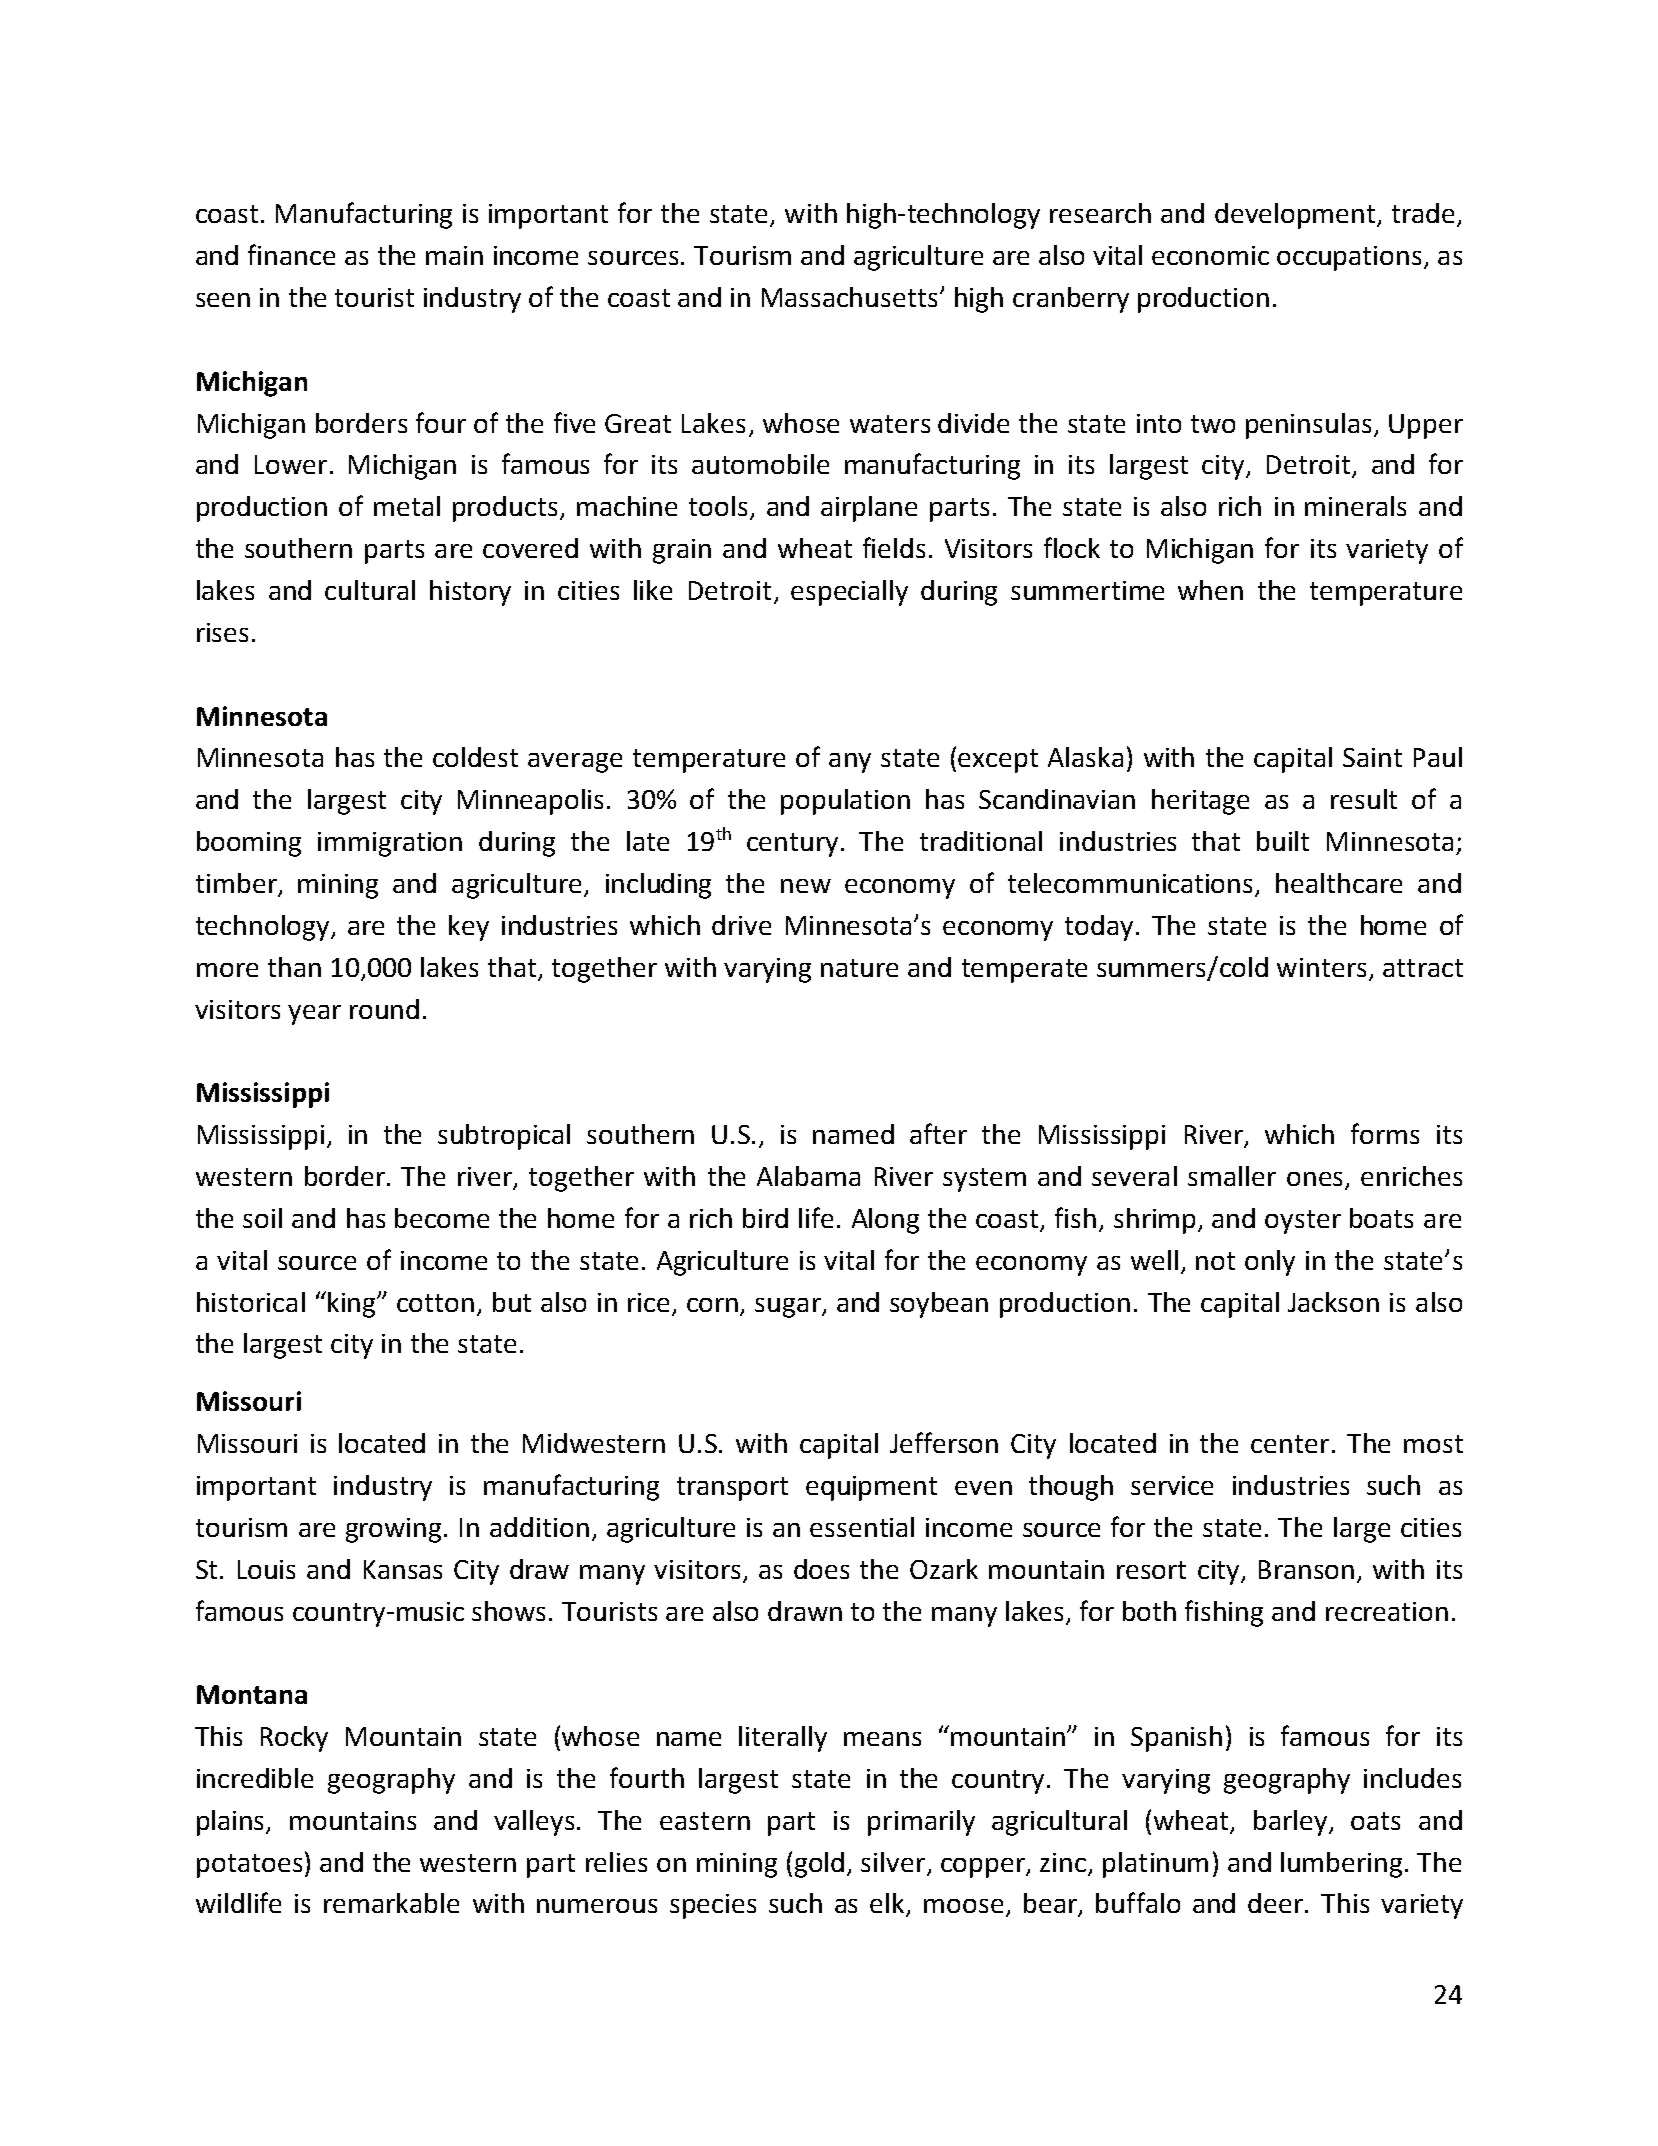 This image has height=2146, width=1658. What do you see at coordinates (859, 968) in the image?
I see `nature` at bounding box center [859, 968].
